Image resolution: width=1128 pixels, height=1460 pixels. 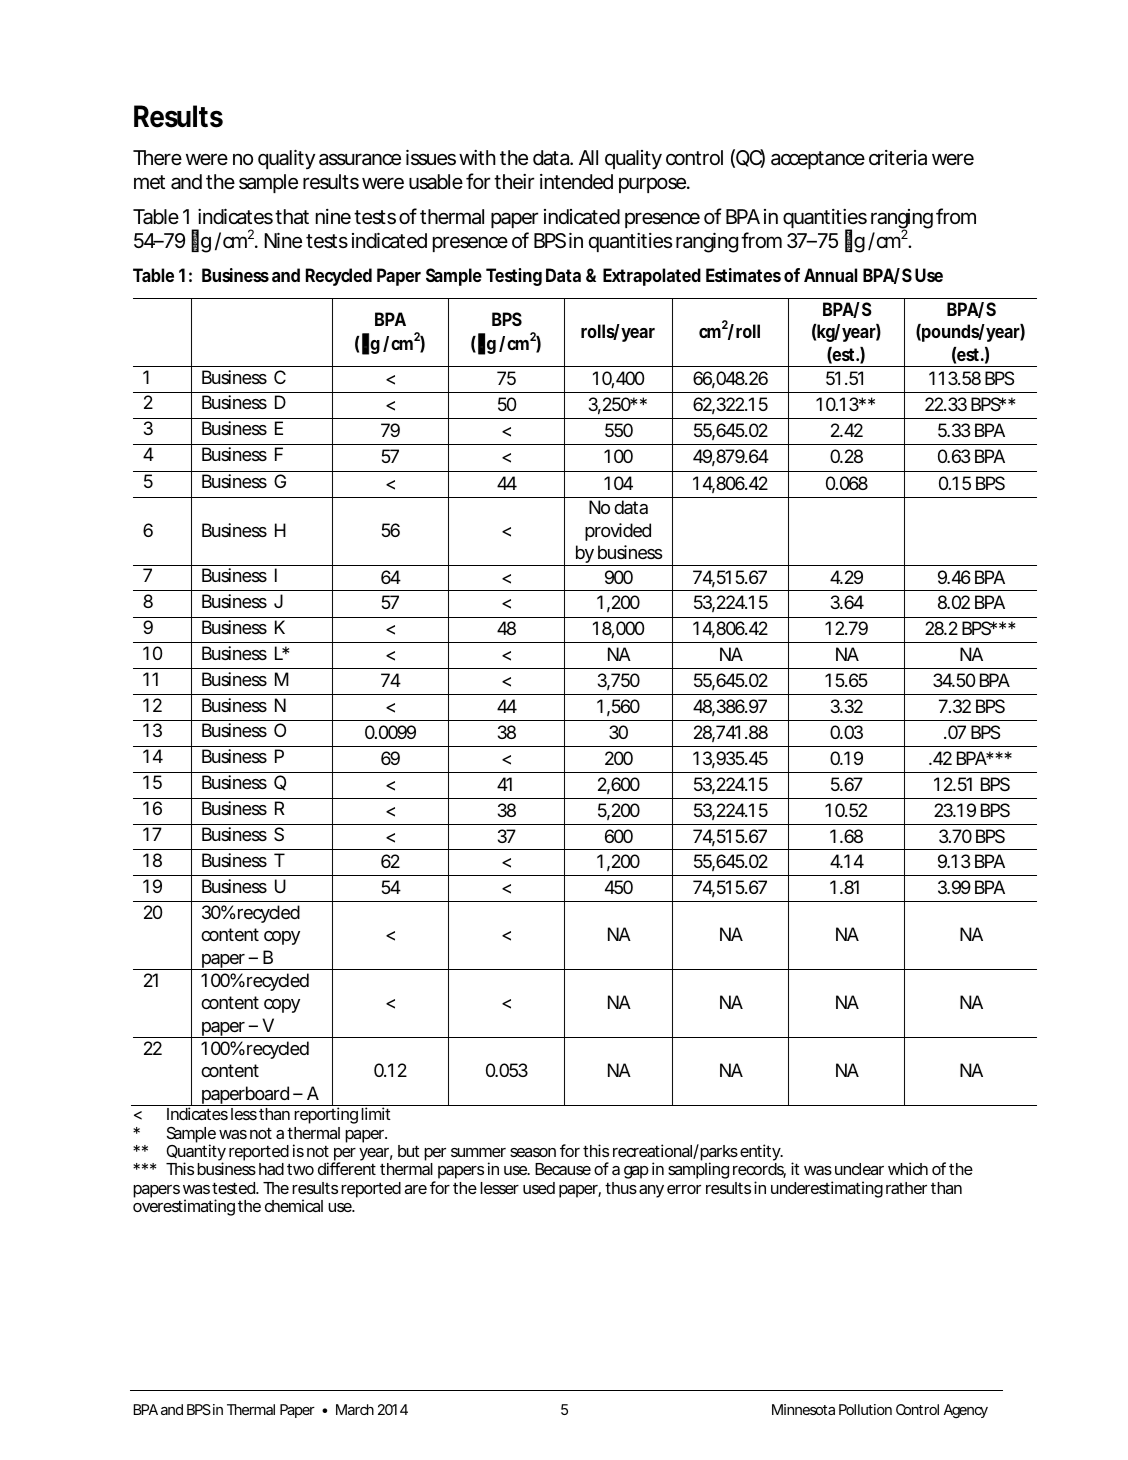 I want to click on March, so click(x=355, y=1409).
